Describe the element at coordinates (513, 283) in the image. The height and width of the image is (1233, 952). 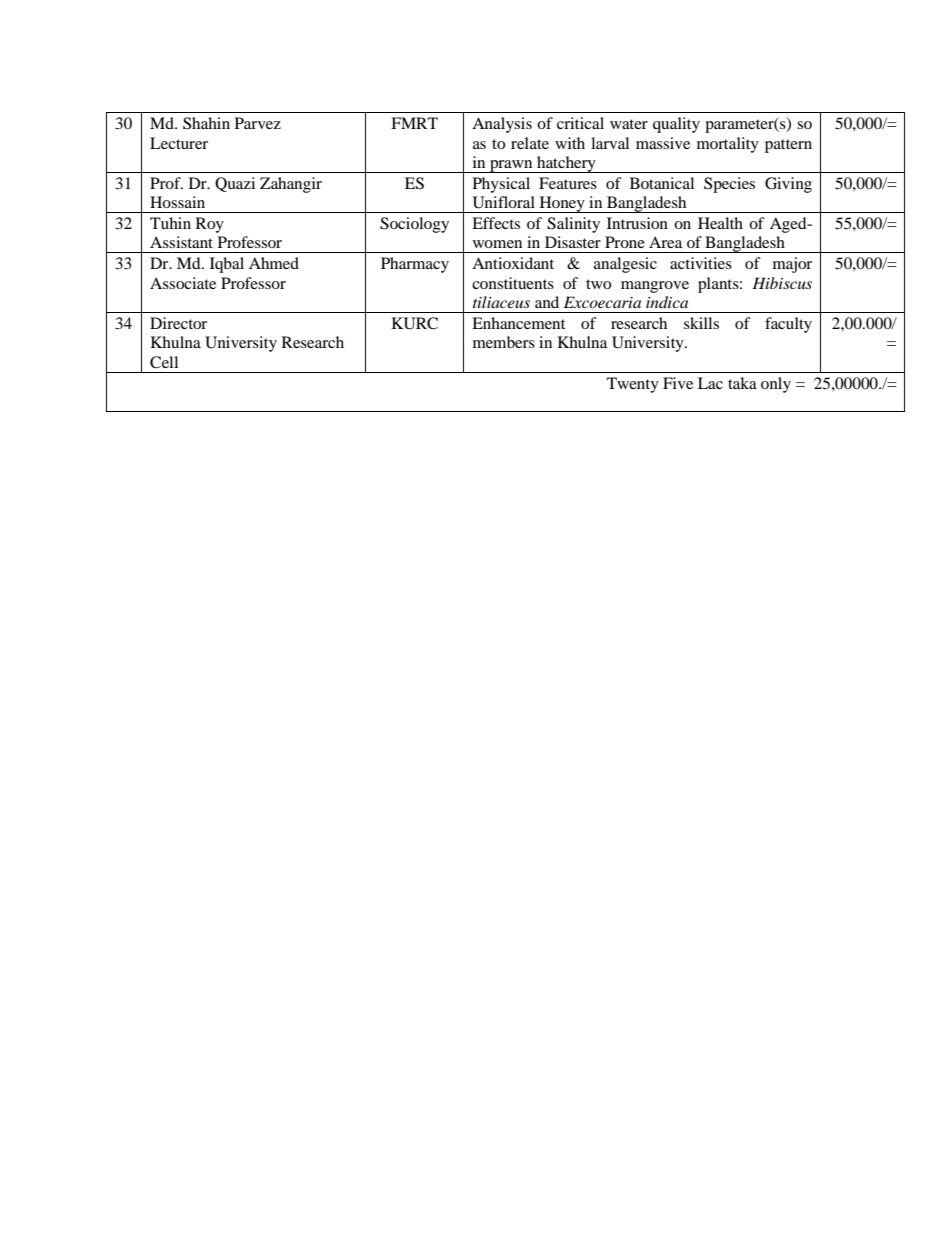
I see `constituents` at that location.
